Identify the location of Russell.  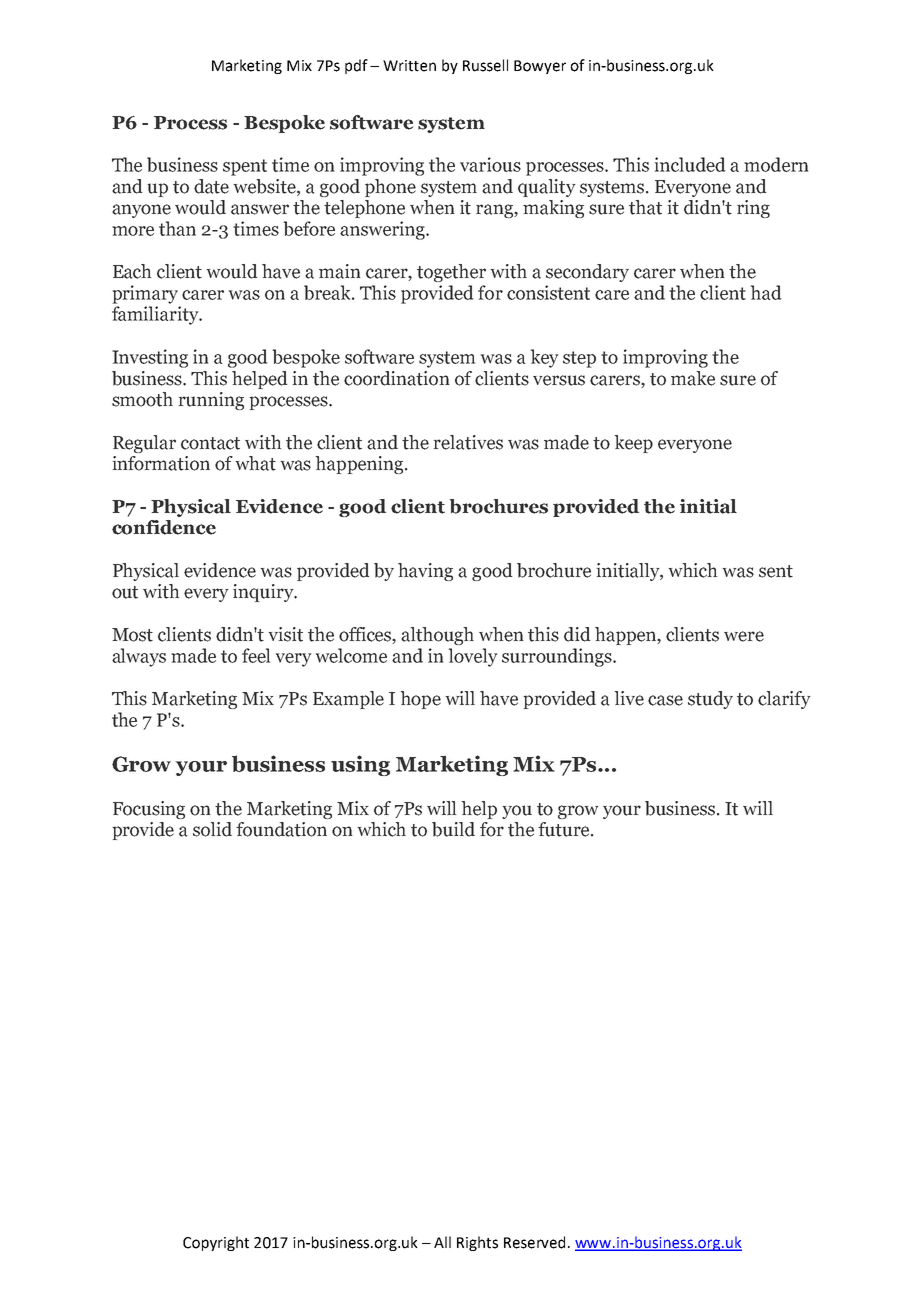
(485, 65).
